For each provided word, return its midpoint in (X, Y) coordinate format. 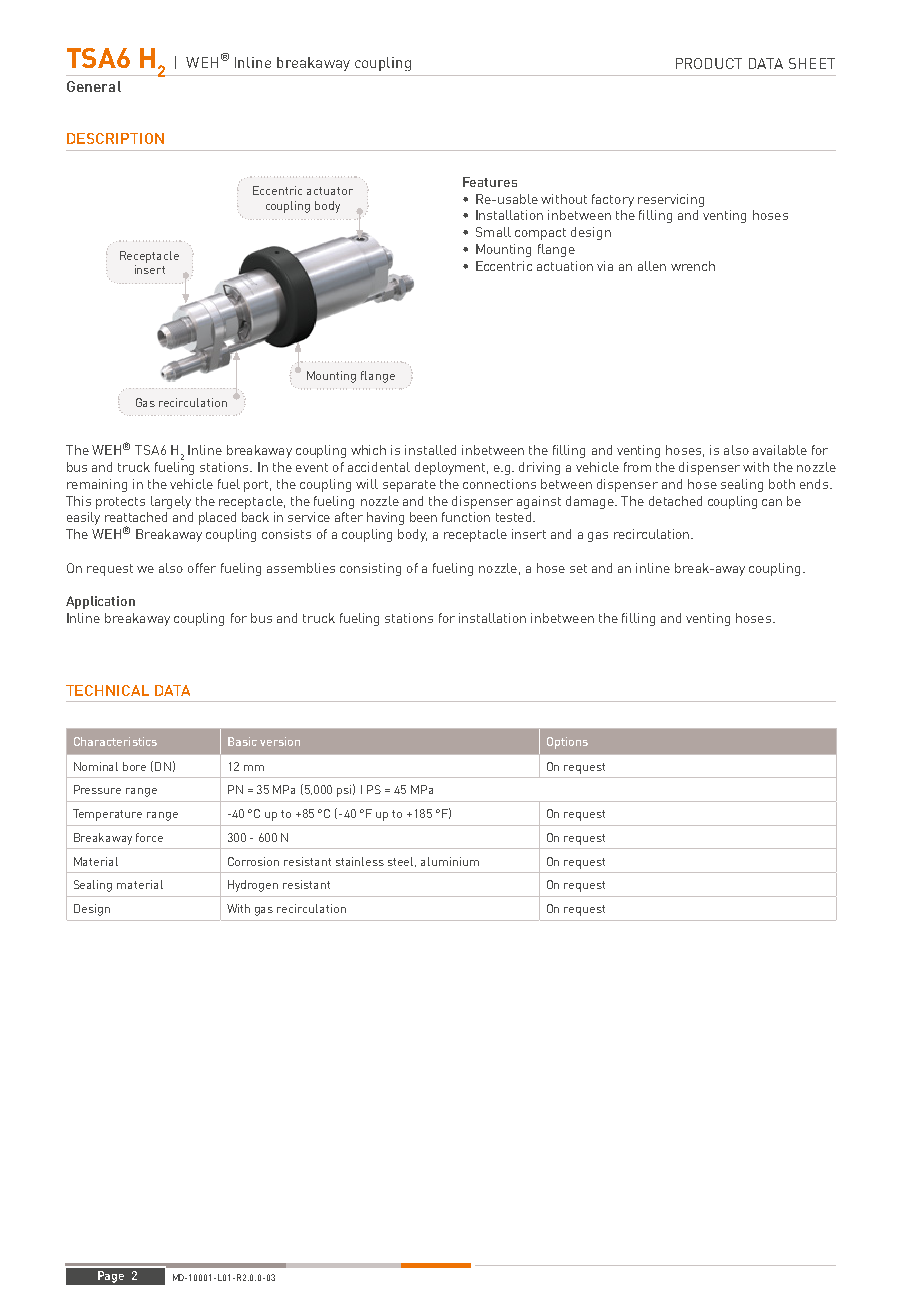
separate (409, 486)
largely (171, 502)
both (782, 484)
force (149, 837)
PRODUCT (709, 63)
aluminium (450, 861)
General (94, 86)
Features (490, 182)
